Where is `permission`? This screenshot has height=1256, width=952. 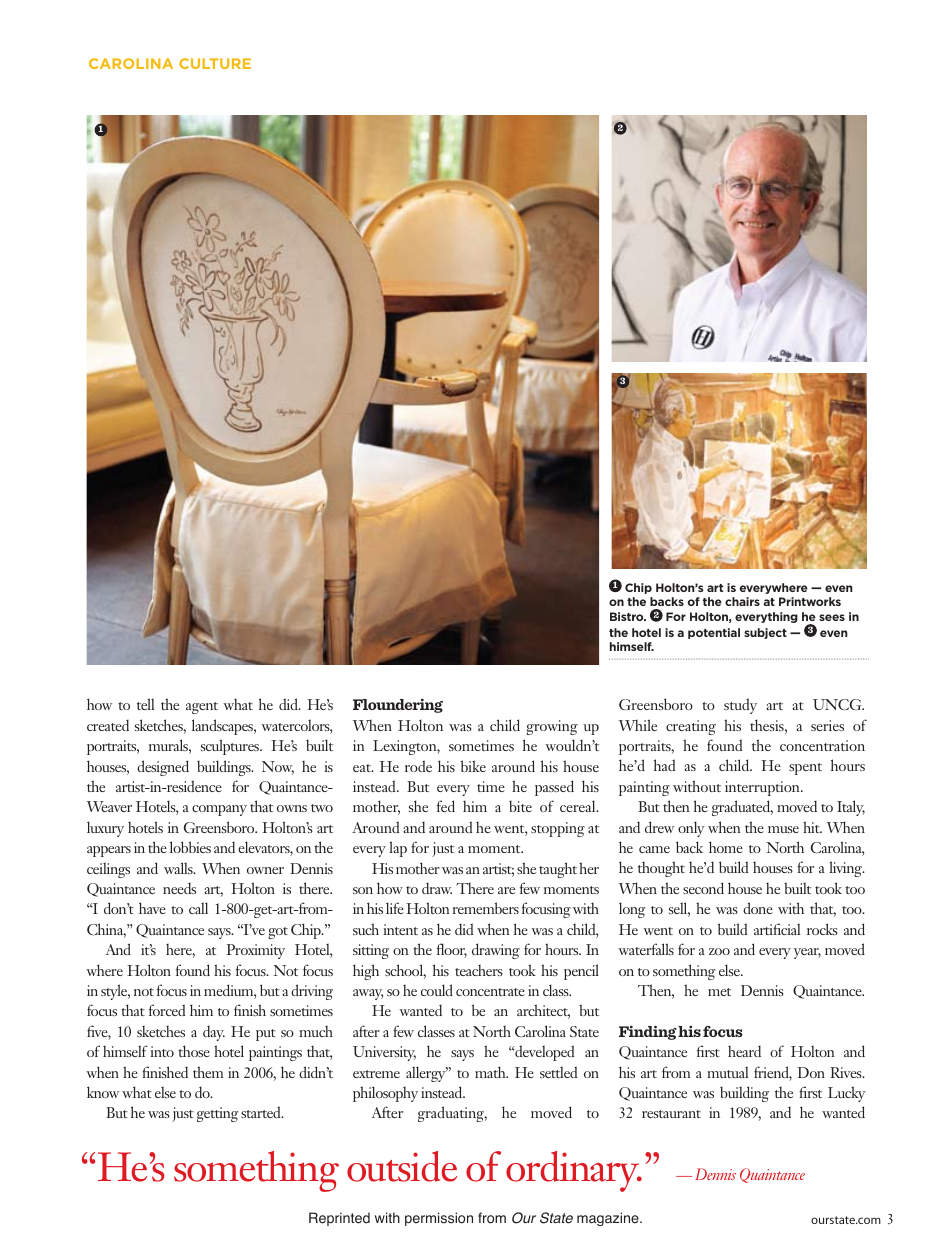 permission is located at coordinates (439, 1219).
